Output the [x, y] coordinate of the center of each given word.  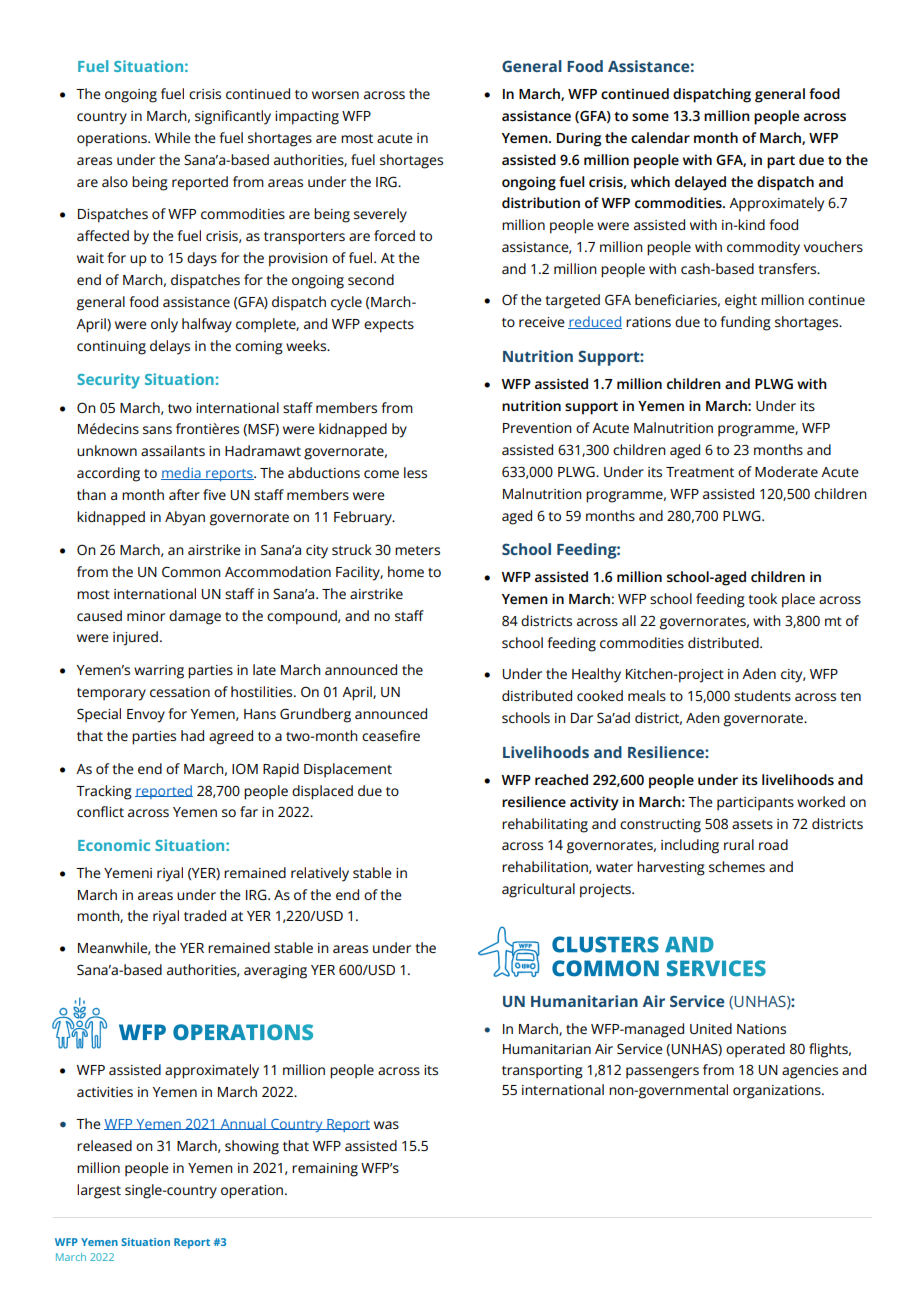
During [579, 139]
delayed [700, 183]
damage [195, 617]
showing [252, 1147]
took [762, 598]
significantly [233, 117]
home [406, 571]
